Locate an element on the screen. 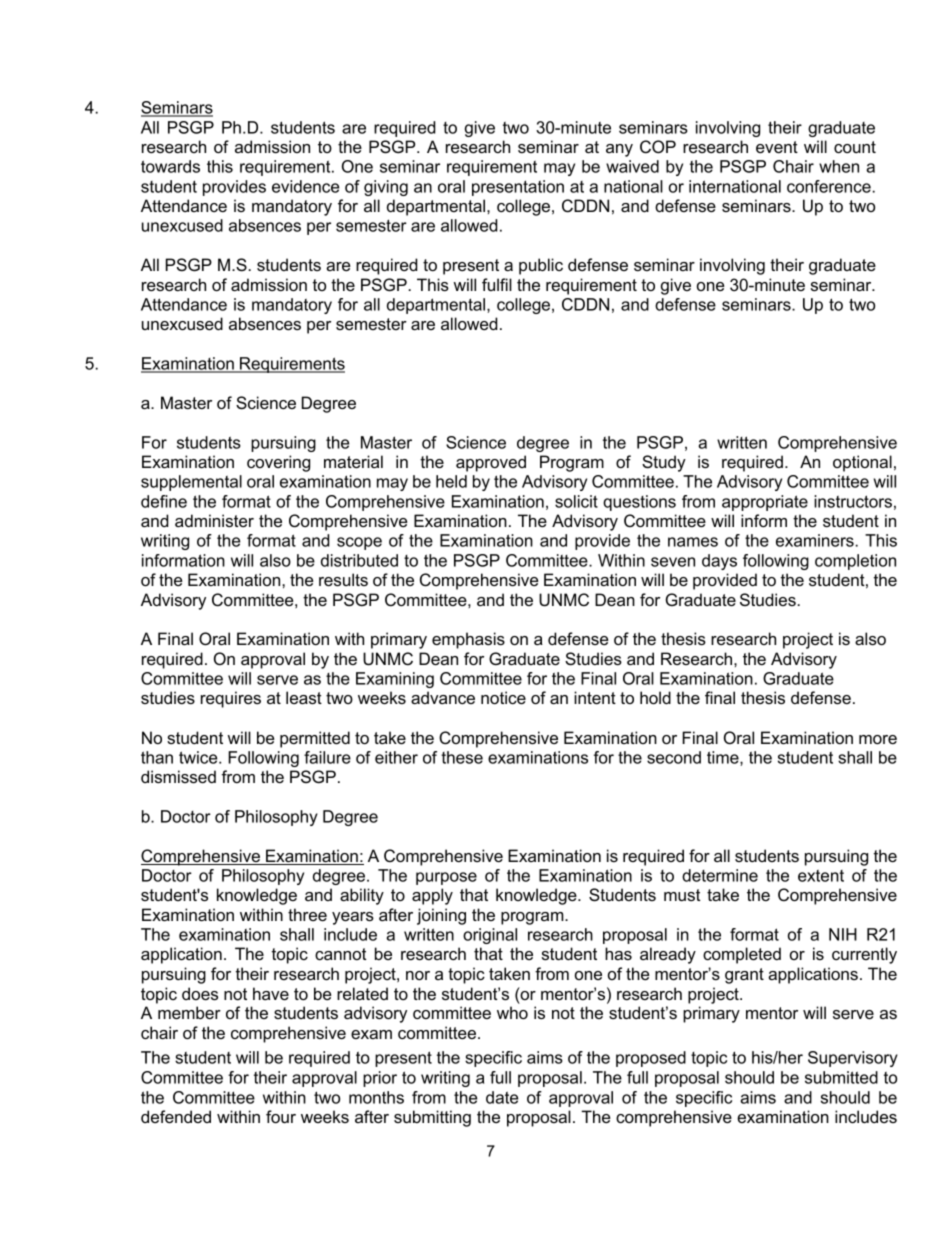  date is located at coordinates (502, 1097).
